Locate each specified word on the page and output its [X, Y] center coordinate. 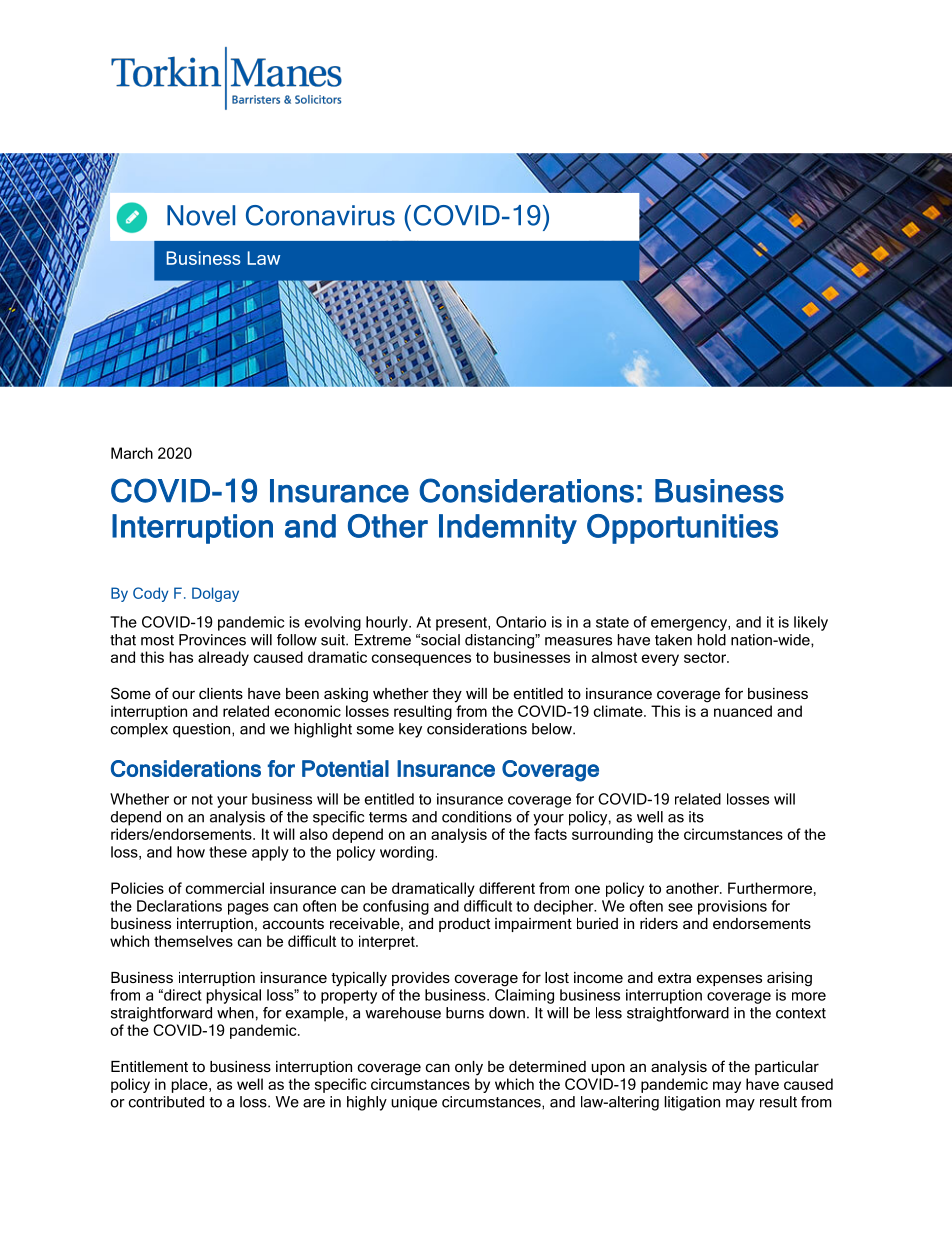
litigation [692, 1103]
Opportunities [682, 529]
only [469, 1068]
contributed [166, 1102]
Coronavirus [320, 215]
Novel [201, 215]
